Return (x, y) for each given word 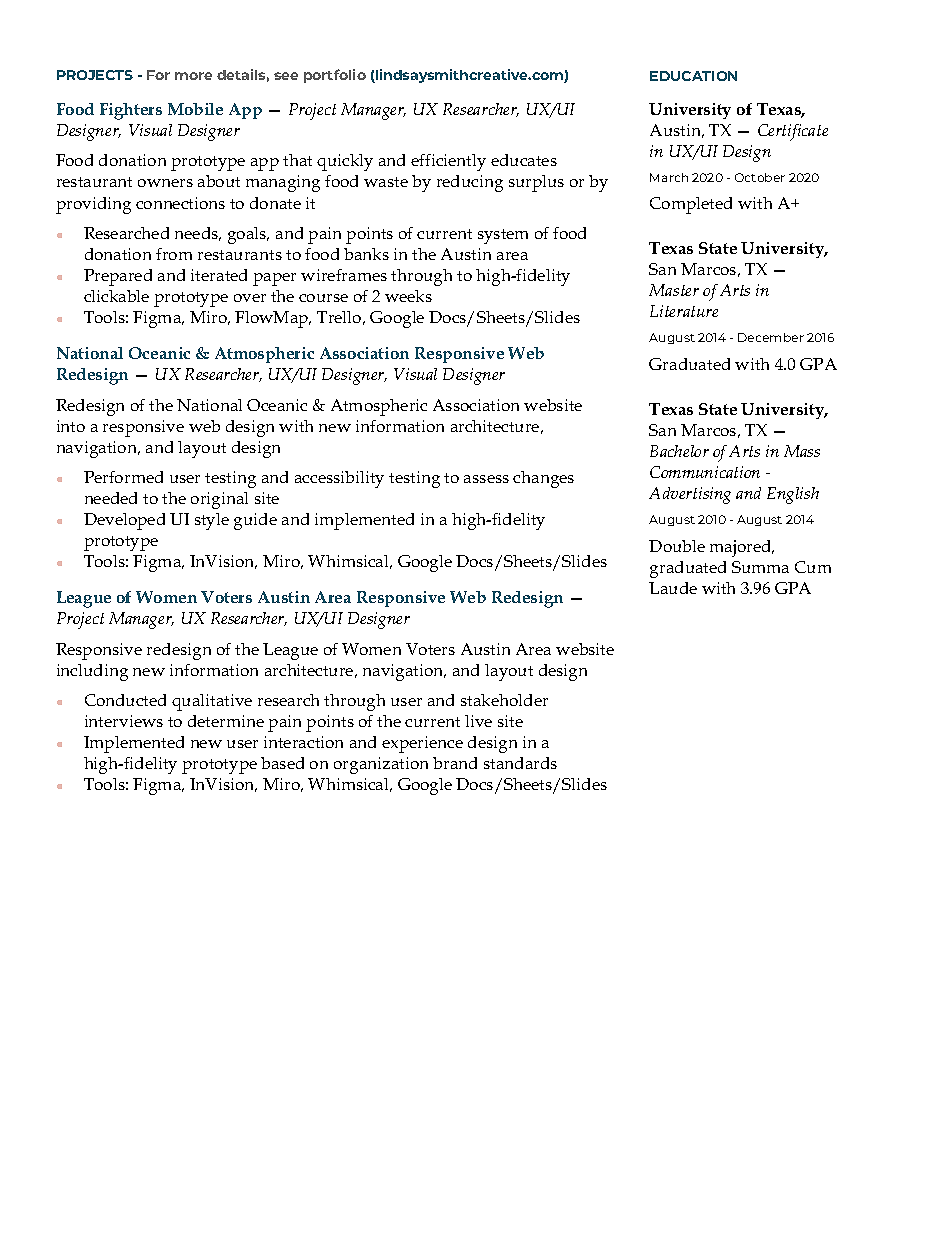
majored (742, 548)
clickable (116, 296)
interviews (124, 721)
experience (422, 744)
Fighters (131, 111)
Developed (124, 521)
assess (486, 479)
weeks (408, 296)
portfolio (335, 76)
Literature (684, 311)
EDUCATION (693, 76)
